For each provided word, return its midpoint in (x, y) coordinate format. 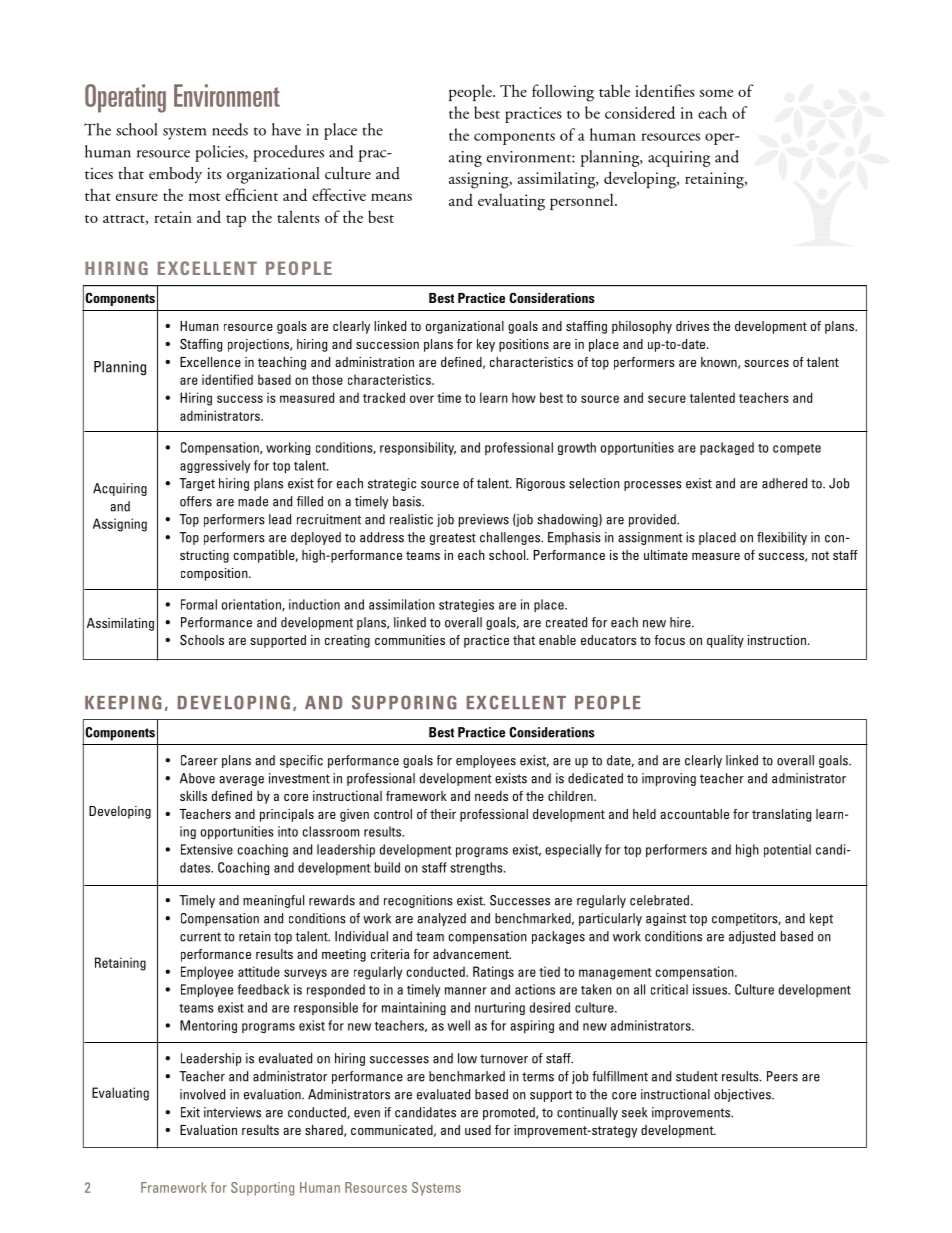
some (716, 93)
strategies (466, 605)
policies (220, 153)
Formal (199, 604)
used (478, 1130)
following (563, 93)
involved (202, 1094)
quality (725, 641)
